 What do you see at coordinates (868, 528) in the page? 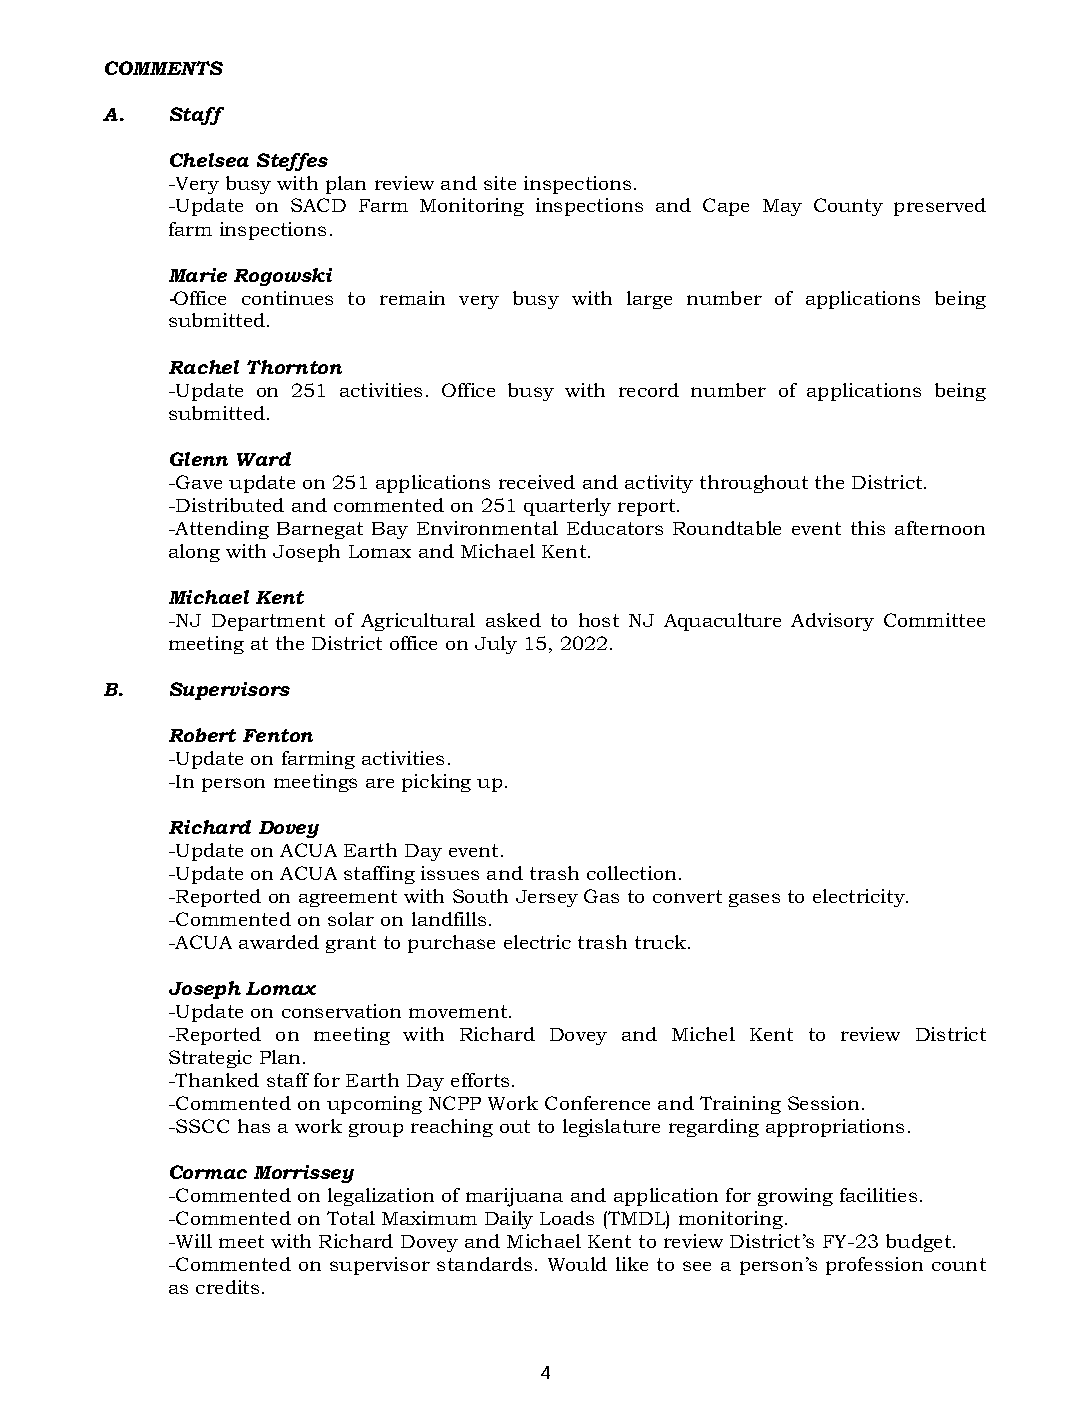
I see `this` at bounding box center [868, 528].
